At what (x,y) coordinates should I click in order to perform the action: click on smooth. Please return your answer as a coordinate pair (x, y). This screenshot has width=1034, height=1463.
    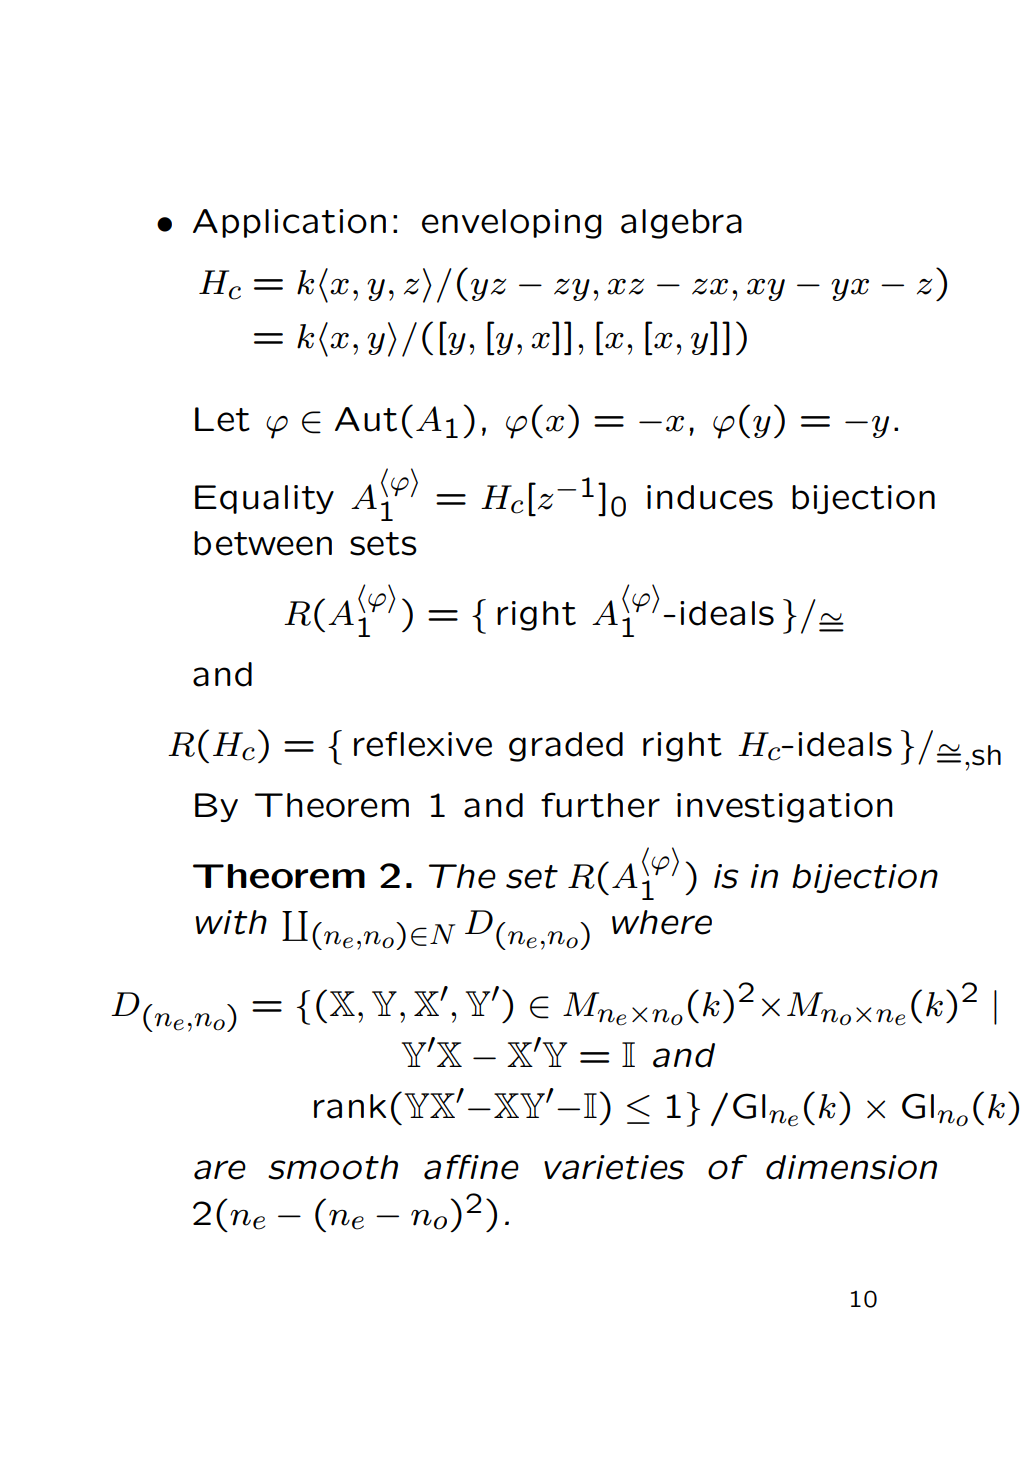
    Looking at the image, I should click on (333, 1167).
